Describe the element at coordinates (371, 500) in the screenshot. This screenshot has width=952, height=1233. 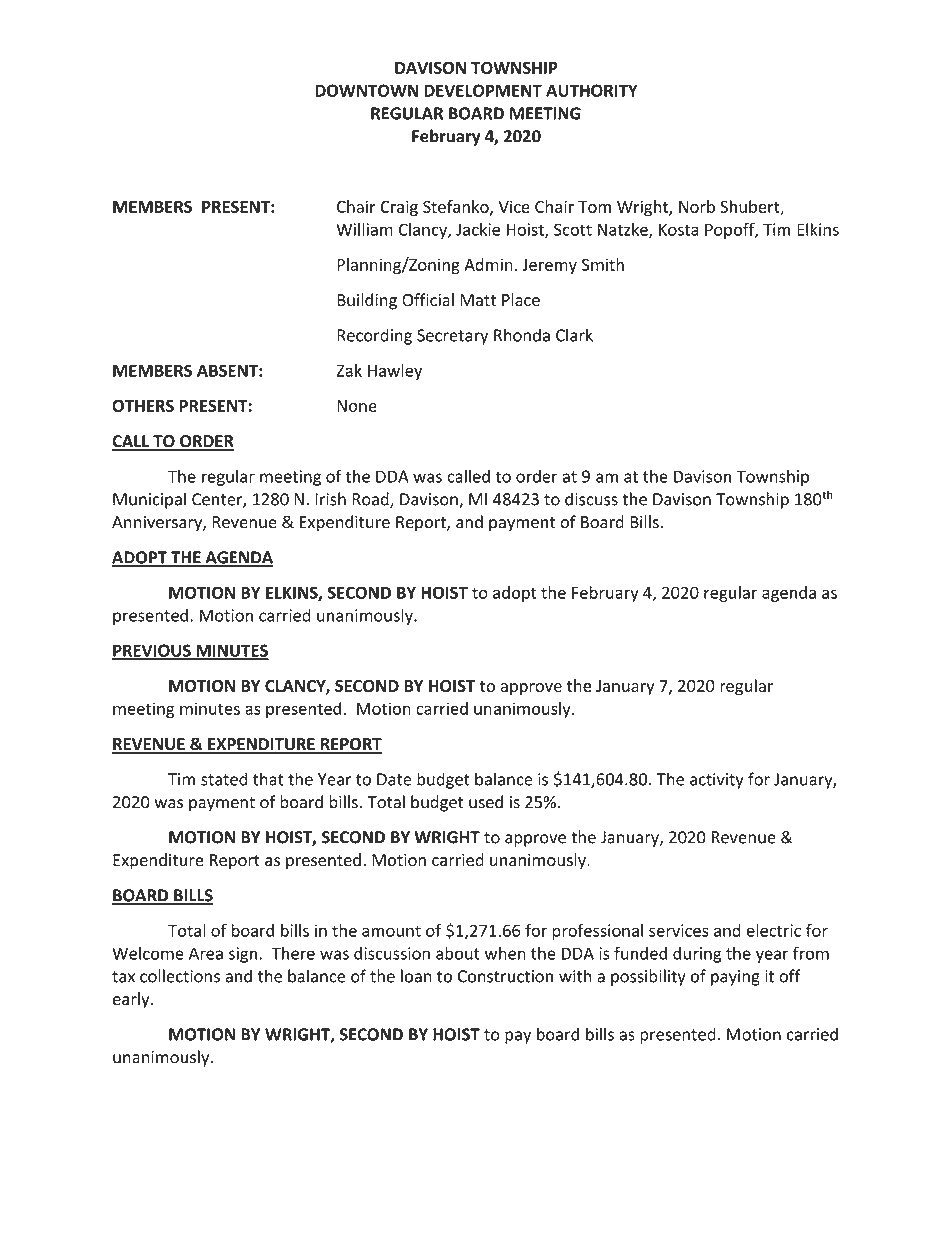
I see `Road` at that location.
